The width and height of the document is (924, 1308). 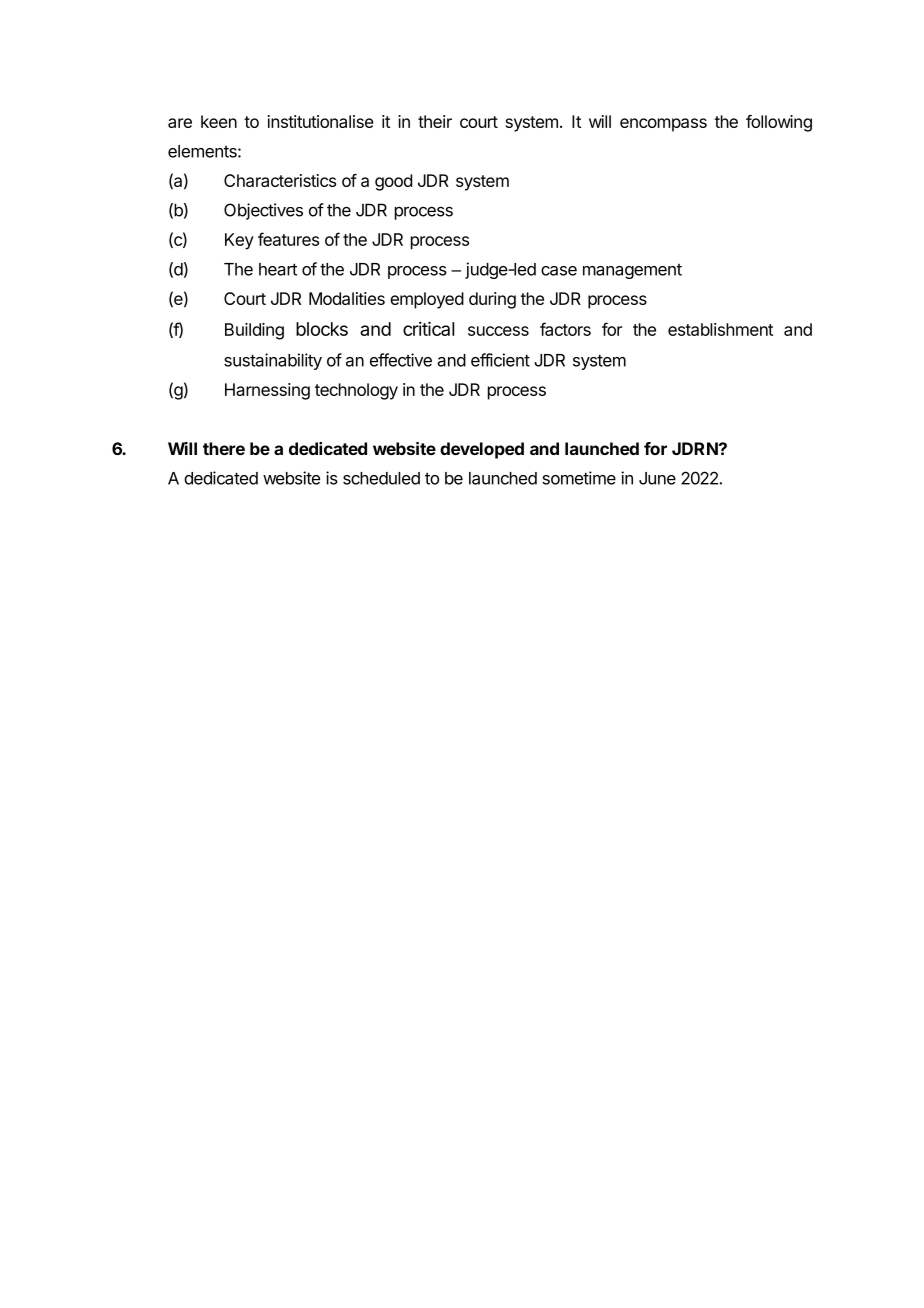 What do you see at coordinates (263, 211) in the document?
I see `Objectives` at bounding box center [263, 211].
